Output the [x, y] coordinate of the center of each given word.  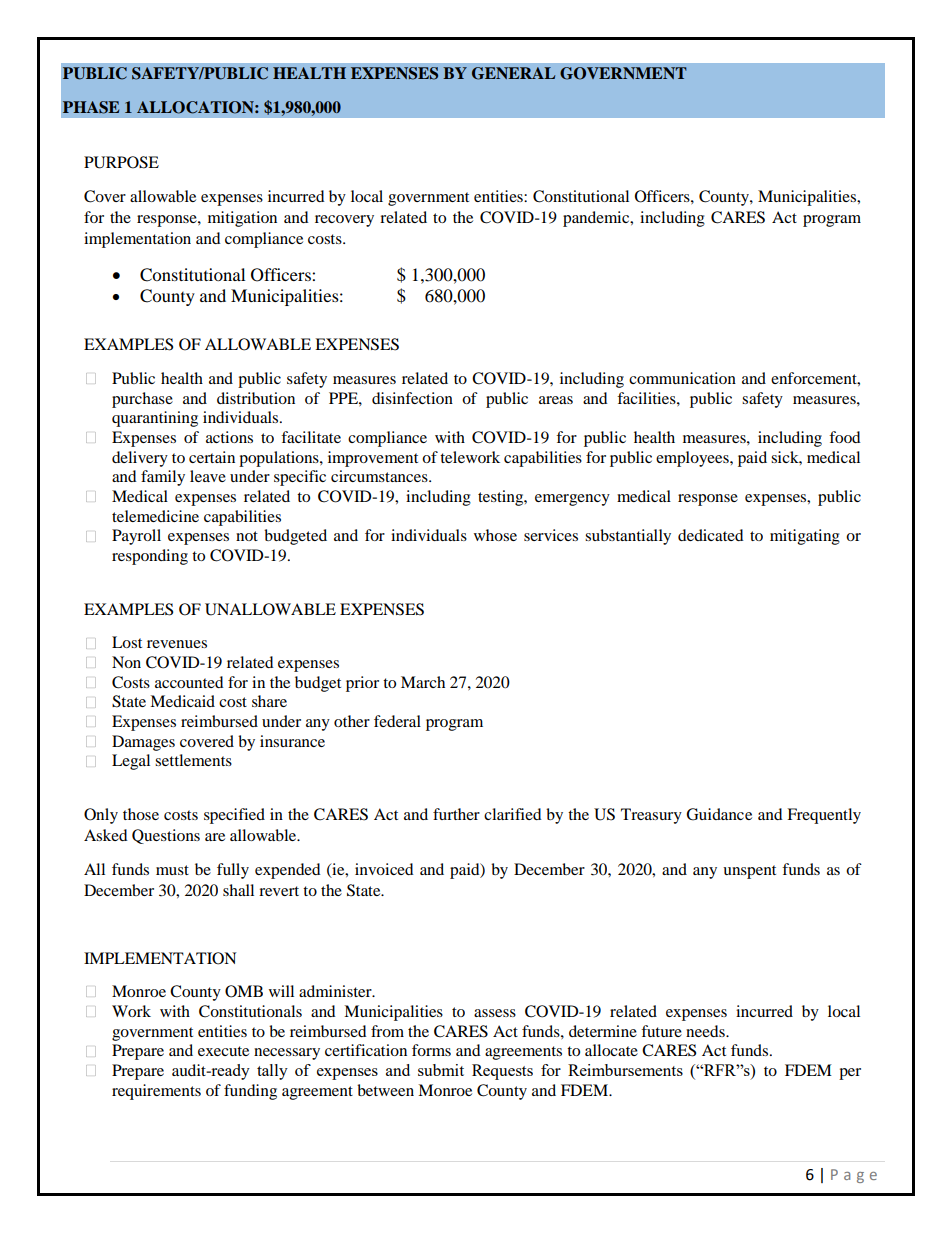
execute [223, 1051]
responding [150, 557]
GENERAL [513, 73]
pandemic [597, 219]
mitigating [805, 537]
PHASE [91, 107]
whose [495, 535]
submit [441, 1070]
